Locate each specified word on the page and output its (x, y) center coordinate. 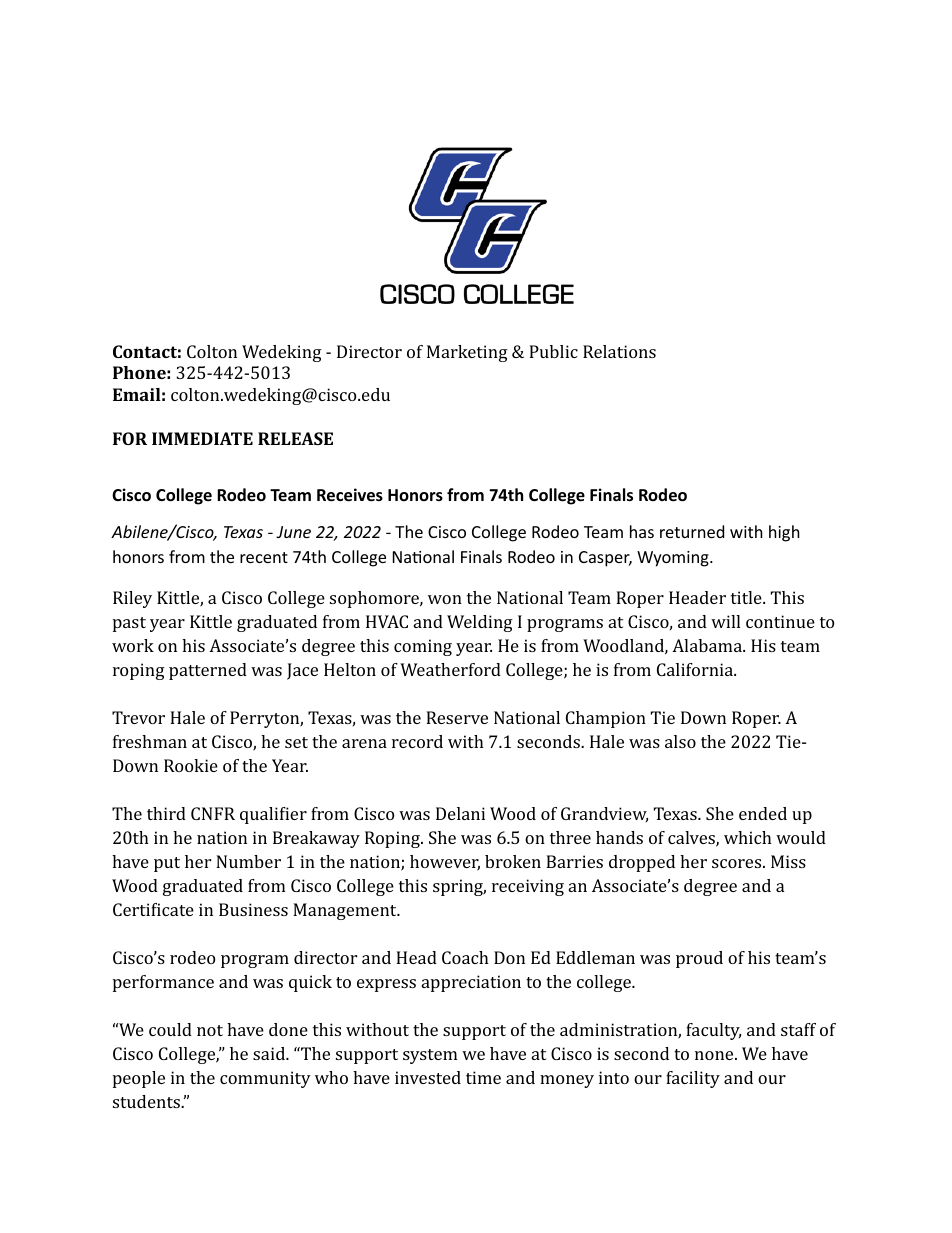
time (483, 1077)
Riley (132, 599)
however (445, 863)
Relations (619, 351)
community (265, 1079)
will (725, 621)
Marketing (467, 353)
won (445, 599)
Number (248, 861)
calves (692, 839)
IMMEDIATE (202, 438)
